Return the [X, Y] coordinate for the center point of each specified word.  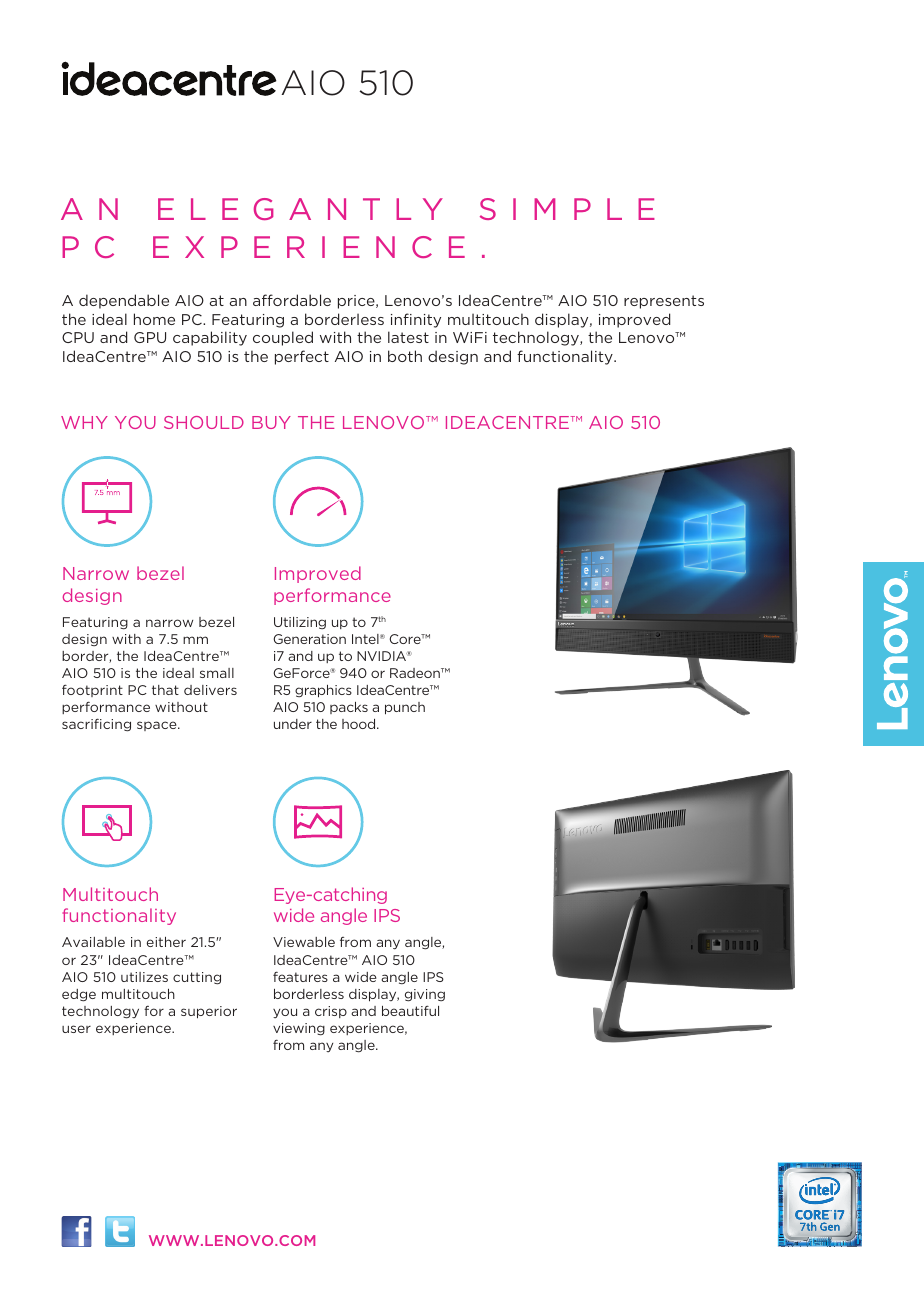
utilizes [144, 977]
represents [664, 302]
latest [408, 337]
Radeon [416, 673]
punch [405, 708]
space [158, 726]
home [154, 319]
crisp [331, 1012]
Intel [366, 639]
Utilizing [300, 623]
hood [360, 724]
